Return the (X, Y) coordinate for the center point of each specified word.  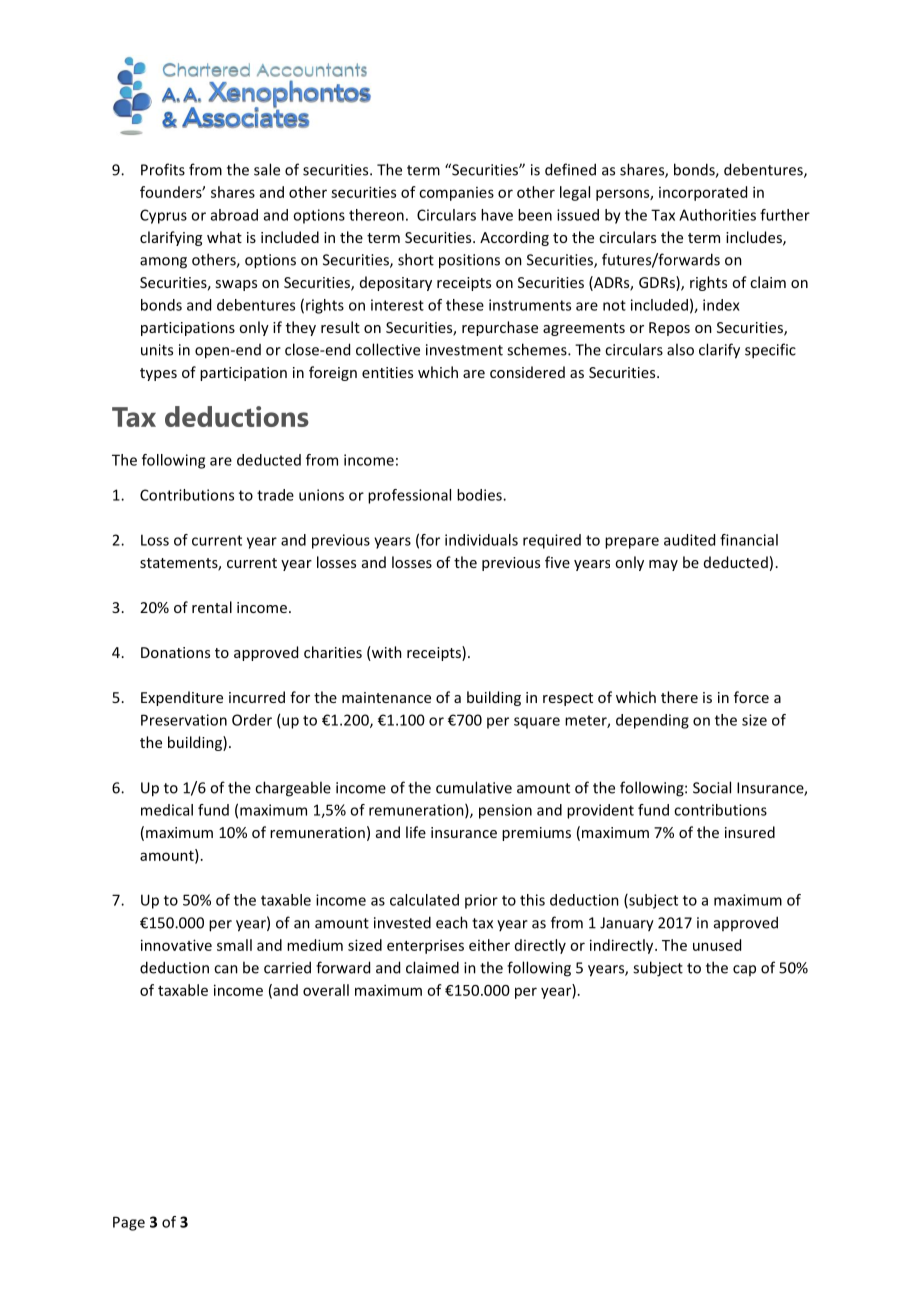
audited (689, 540)
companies (456, 194)
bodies (480, 495)
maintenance (386, 697)
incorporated (703, 193)
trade (275, 495)
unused (717, 945)
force (751, 697)
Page (129, 1223)
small (234, 945)
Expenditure (182, 698)
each (452, 922)
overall (326, 990)
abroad (234, 215)
